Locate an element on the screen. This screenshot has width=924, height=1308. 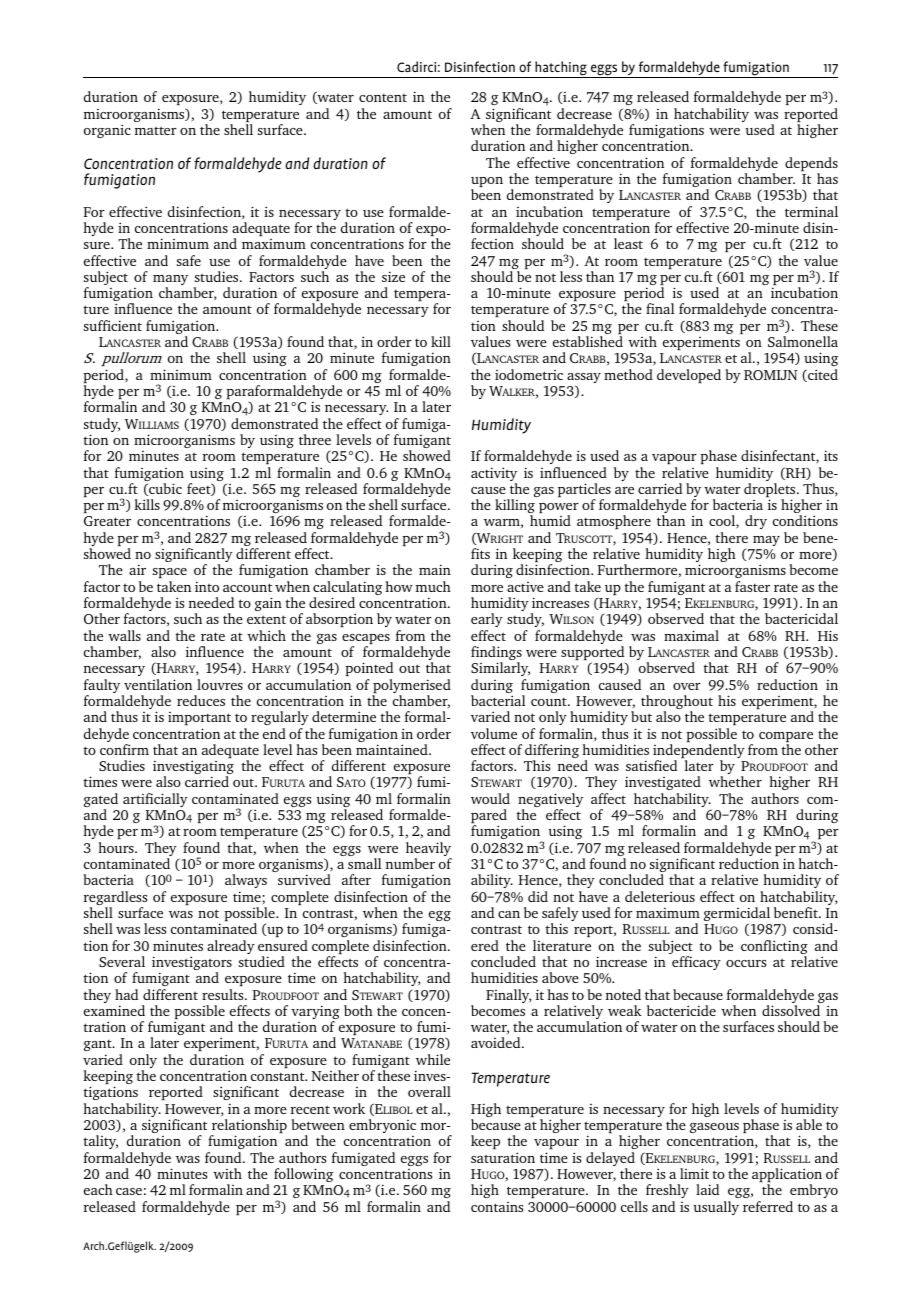
number is located at coordinates (410, 863).
